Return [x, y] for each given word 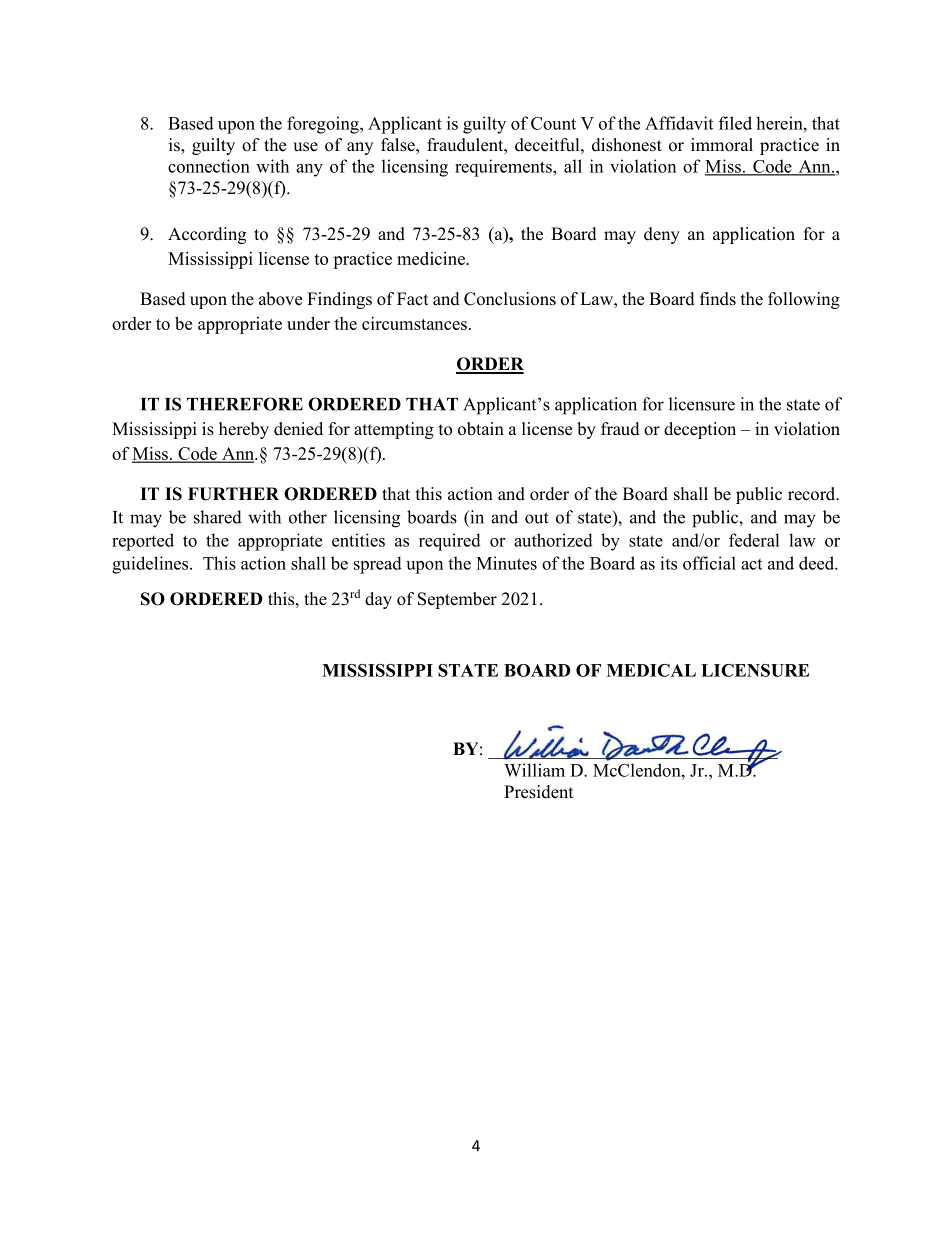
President [538, 792]
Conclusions [510, 299]
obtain [481, 429]
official [709, 563]
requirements [504, 168]
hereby [244, 430]
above [280, 299]
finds [718, 299]
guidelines [151, 565]
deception [700, 430]
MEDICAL [651, 670]
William [534, 770]
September [457, 600]
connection [209, 166]
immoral [722, 145]
